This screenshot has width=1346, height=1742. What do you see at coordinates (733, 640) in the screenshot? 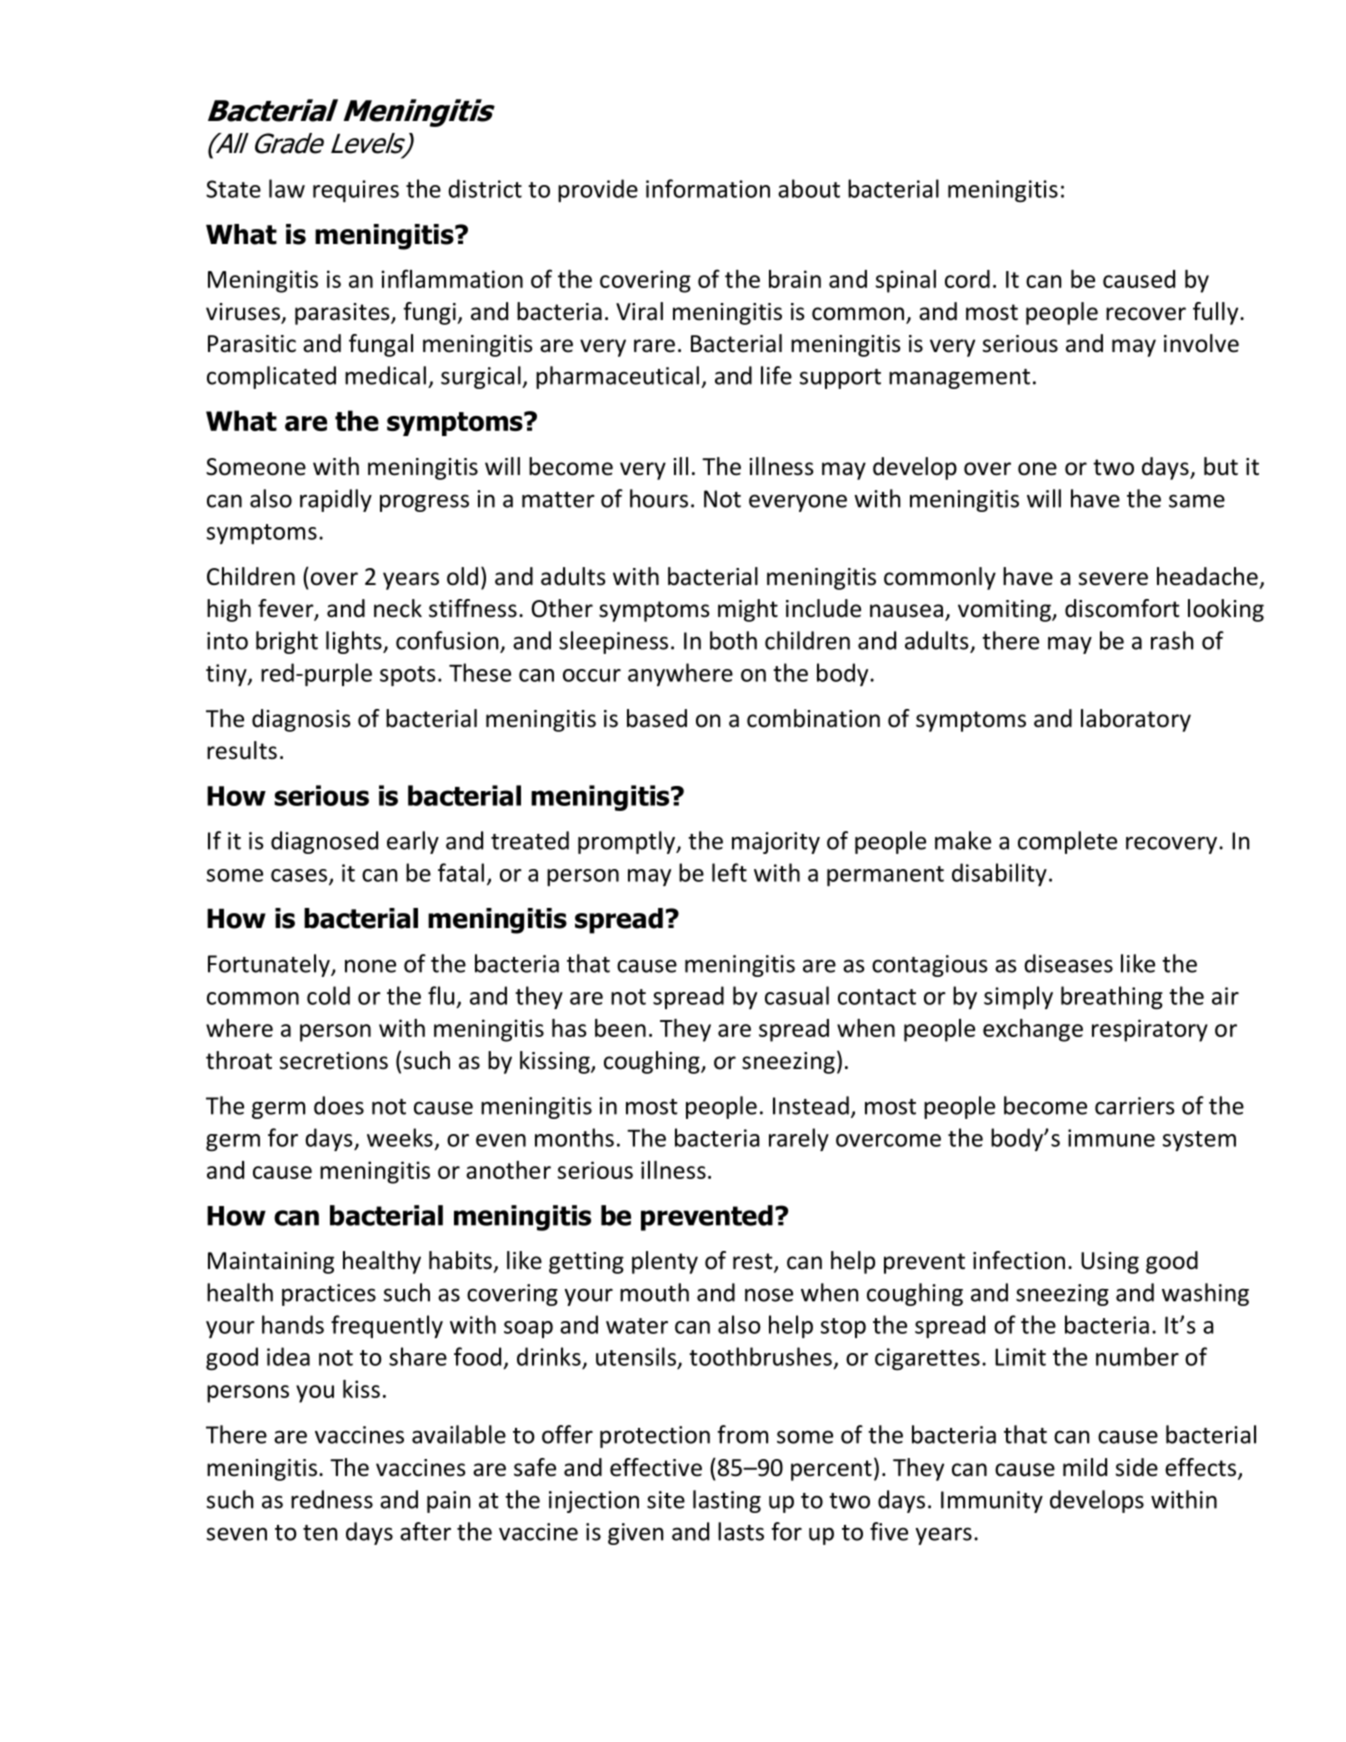
I see `both` at bounding box center [733, 640].
